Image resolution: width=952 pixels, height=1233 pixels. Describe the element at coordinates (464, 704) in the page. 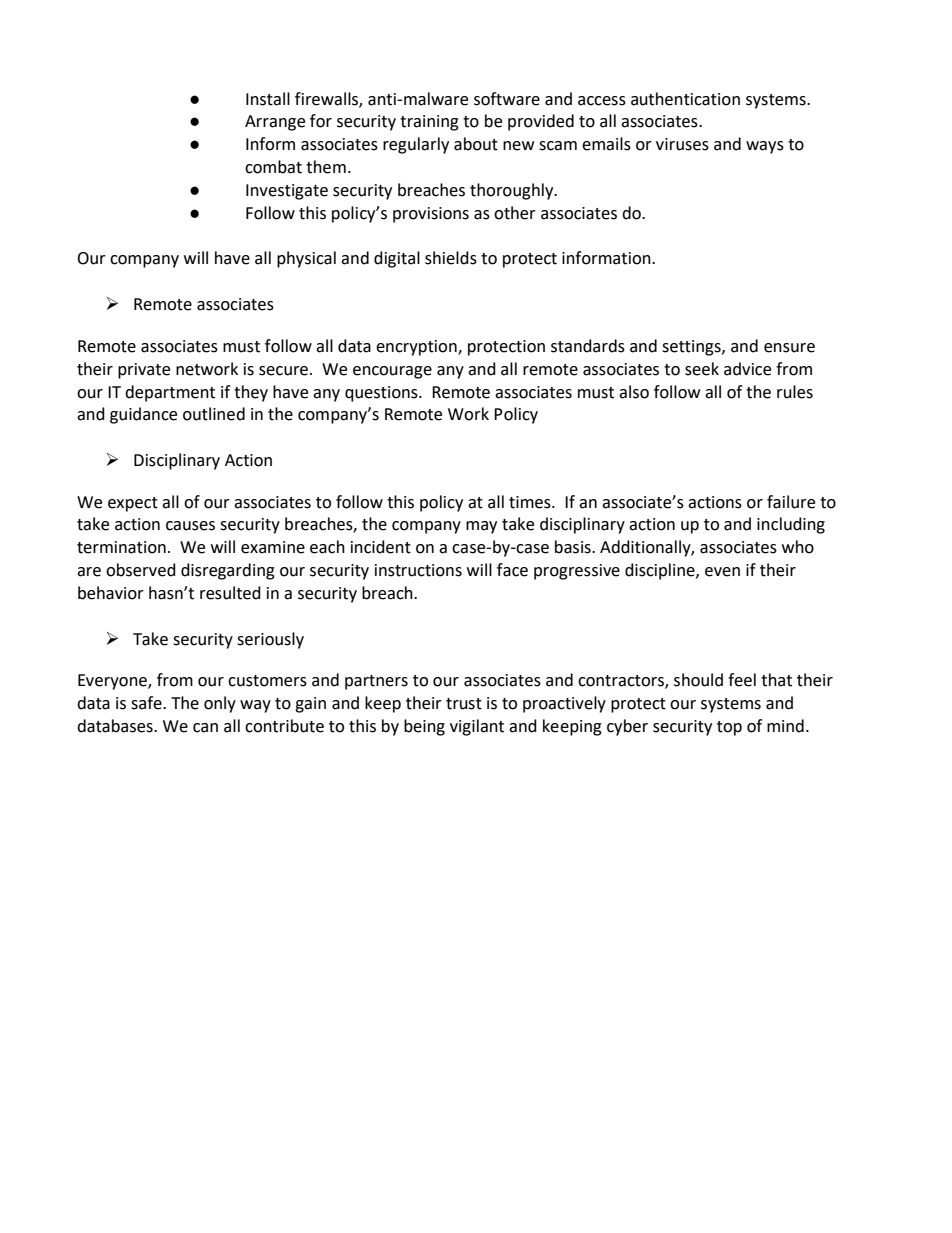

I see `trust` at that location.
